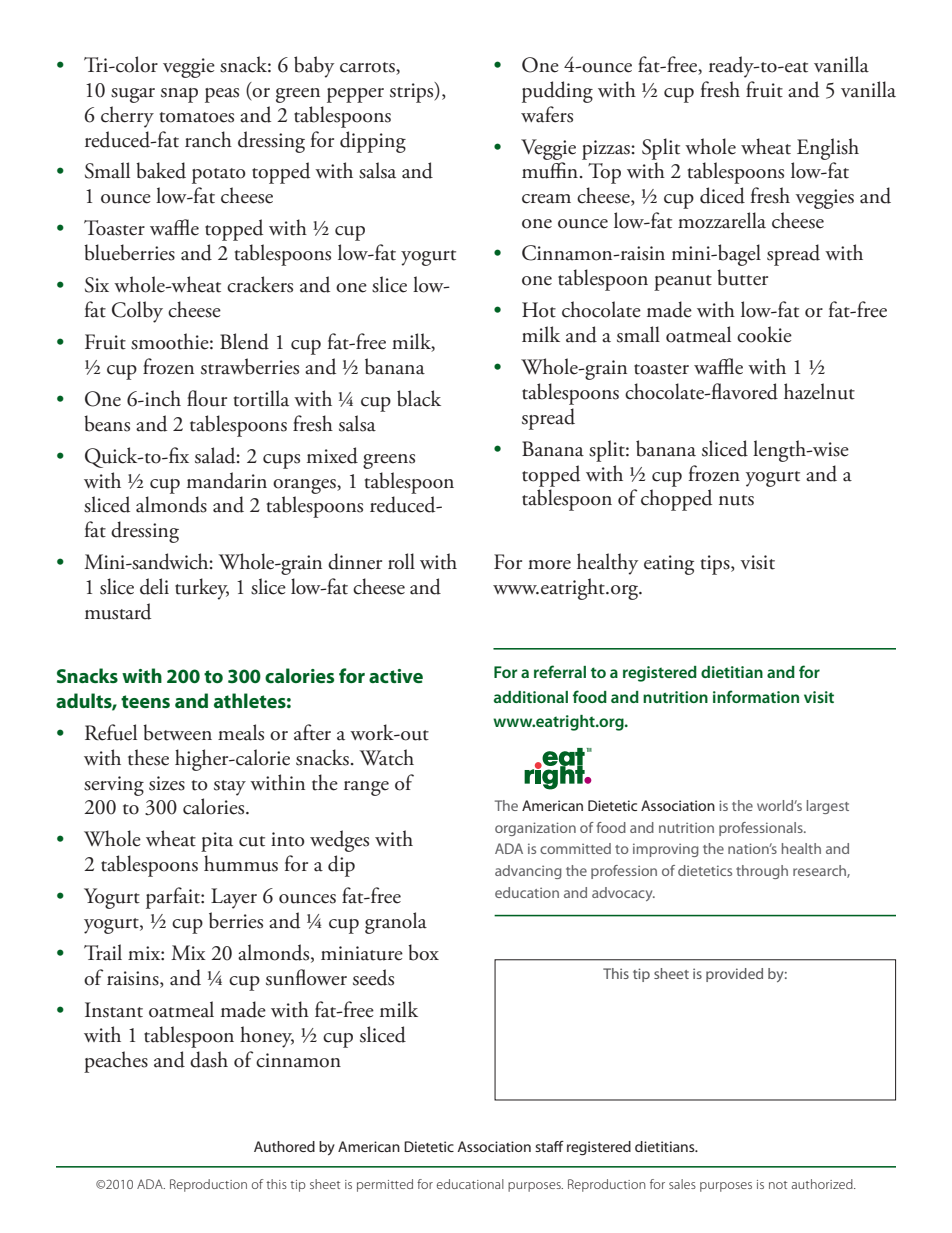 This screenshot has width=952, height=1233. What do you see at coordinates (179, 95) in the screenshot?
I see `snap` at bounding box center [179, 95].
